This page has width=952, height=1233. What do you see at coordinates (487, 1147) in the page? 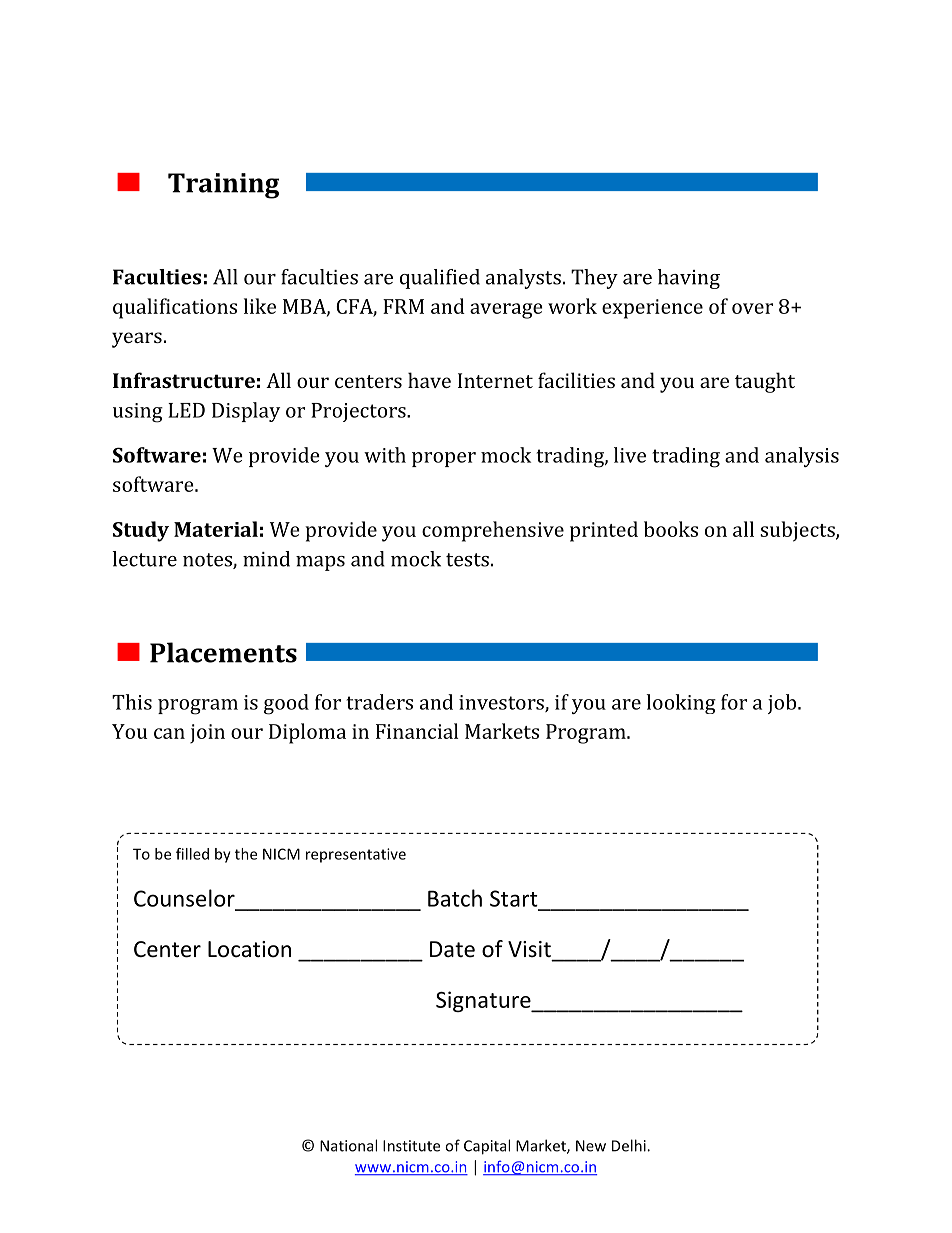
I see `Capital` at bounding box center [487, 1147].
